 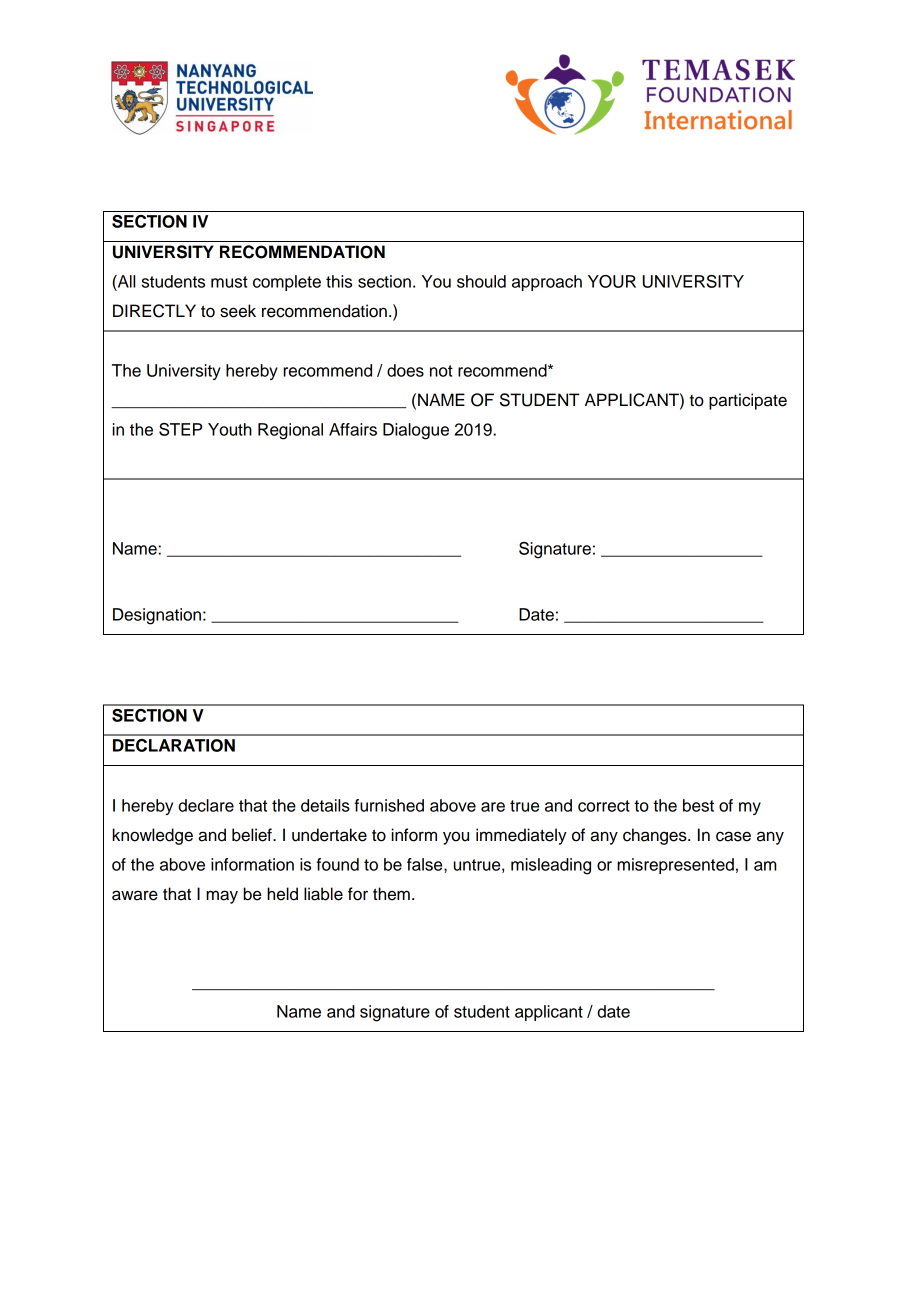 What do you see at coordinates (481, 281) in the image?
I see `should` at bounding box center [481, 281].
